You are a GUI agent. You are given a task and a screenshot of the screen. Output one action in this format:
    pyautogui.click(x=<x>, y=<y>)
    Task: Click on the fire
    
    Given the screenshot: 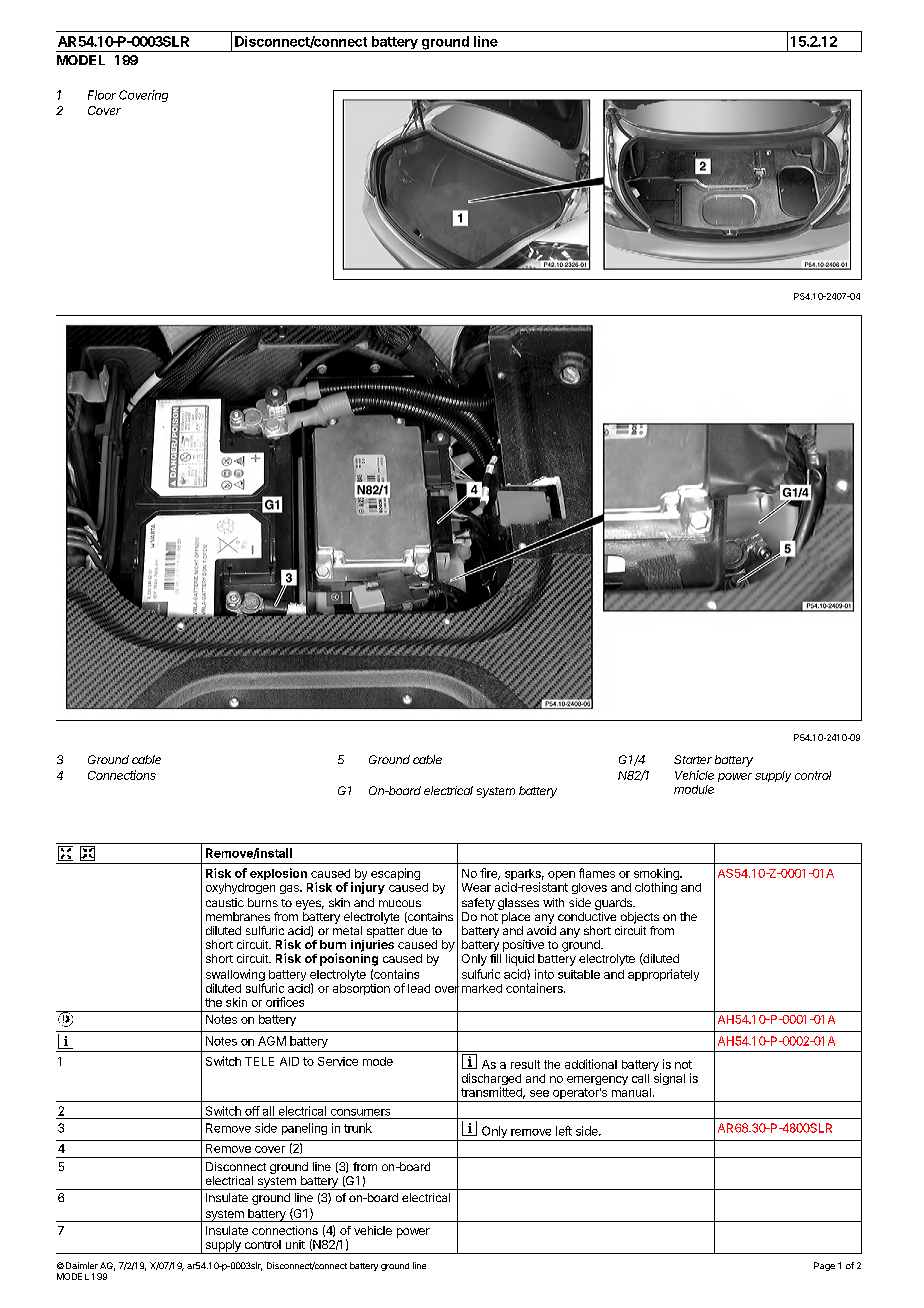 What is the action you would take?
    pyautogui.click(x=490, y=874)
